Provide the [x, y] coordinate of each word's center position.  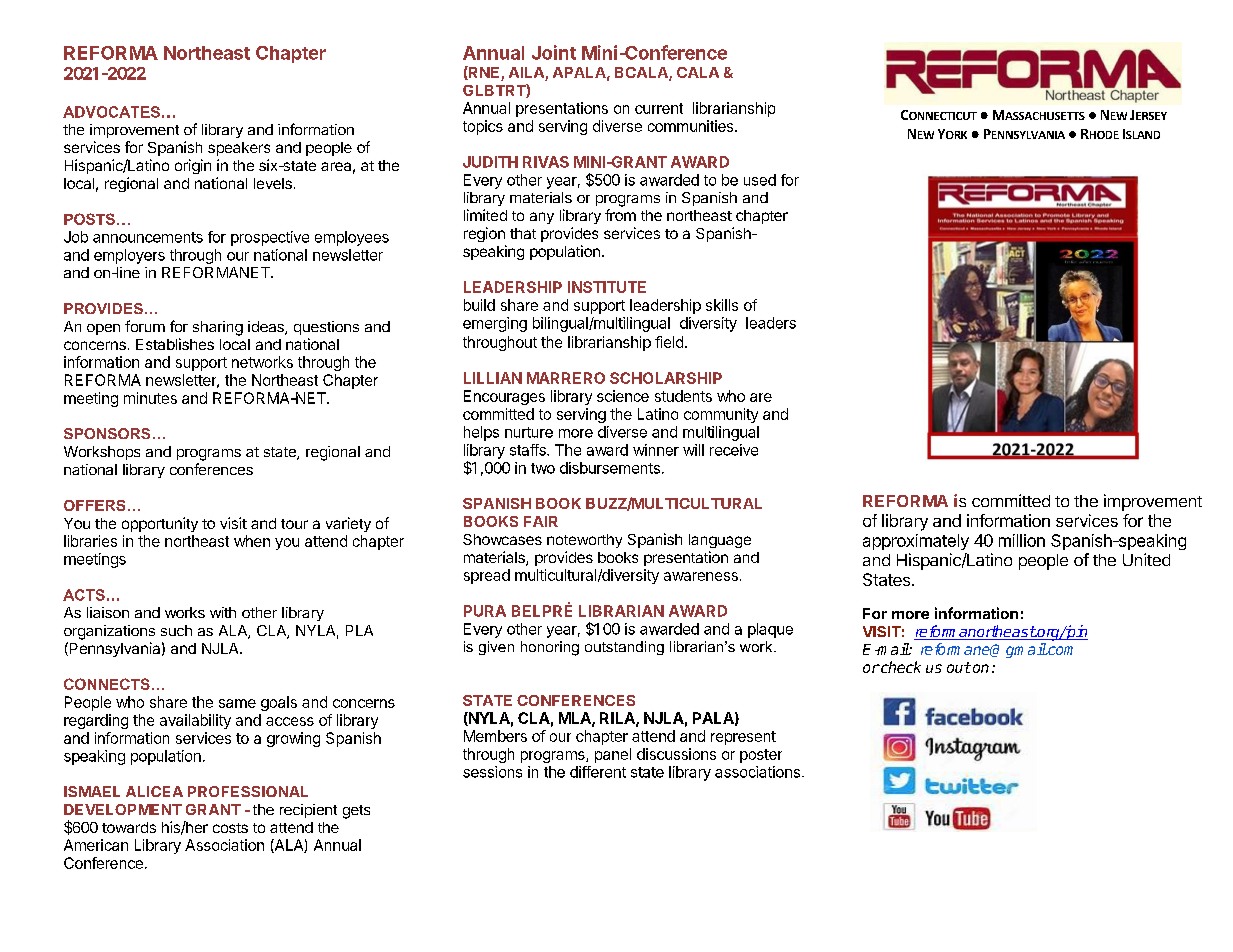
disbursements [610, 468]
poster [761, 756]
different [598, 772]
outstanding [624, 648]
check [900, 667]
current [659, 108]
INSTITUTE [607, 287]
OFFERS [94, 505]
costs [230, 828]
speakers [239, 149]
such [176, 630]
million [1022, 540]
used [760, 180]
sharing [218, 328]
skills [722, 305]
